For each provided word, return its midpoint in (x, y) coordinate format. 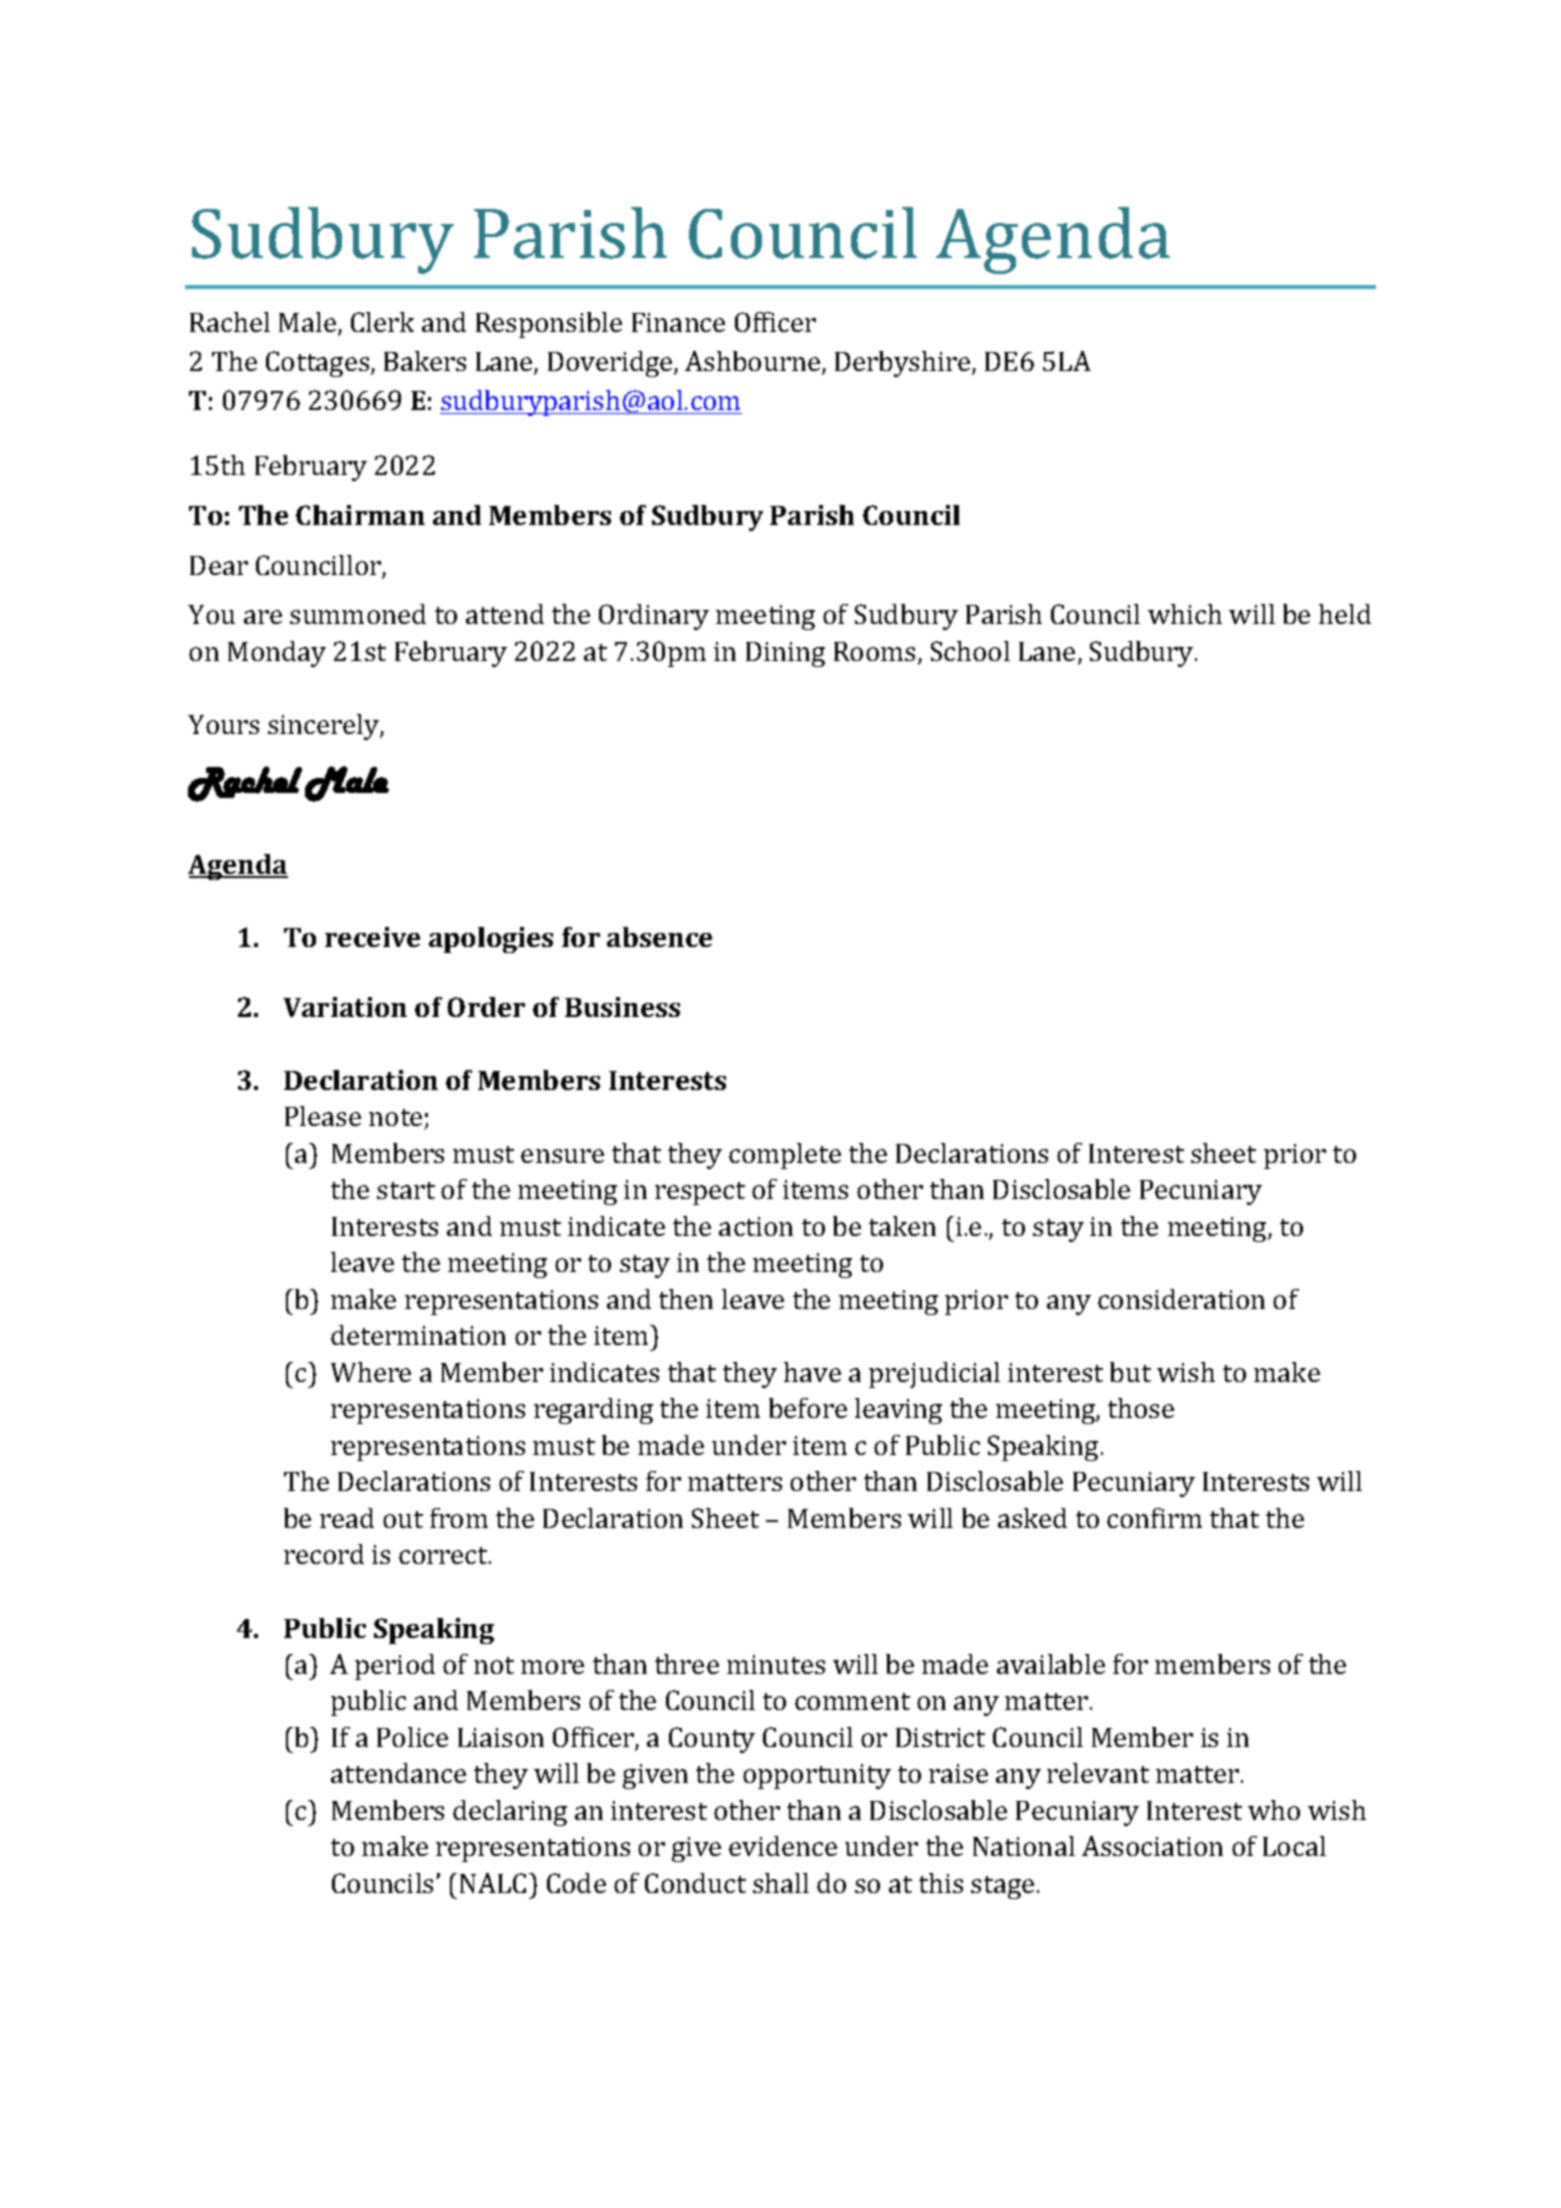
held (1345, 614)
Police (412, 1737)
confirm (1154, 1518)
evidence (783, 1846)
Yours (223, 724)
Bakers (425, 361)
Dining (785, 654)
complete (785, 1156)
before (808, 1408)
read (347, 1518)
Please (323, 1116)
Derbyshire (904, 364)
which (1185, 614)
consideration (1181, 1299)
